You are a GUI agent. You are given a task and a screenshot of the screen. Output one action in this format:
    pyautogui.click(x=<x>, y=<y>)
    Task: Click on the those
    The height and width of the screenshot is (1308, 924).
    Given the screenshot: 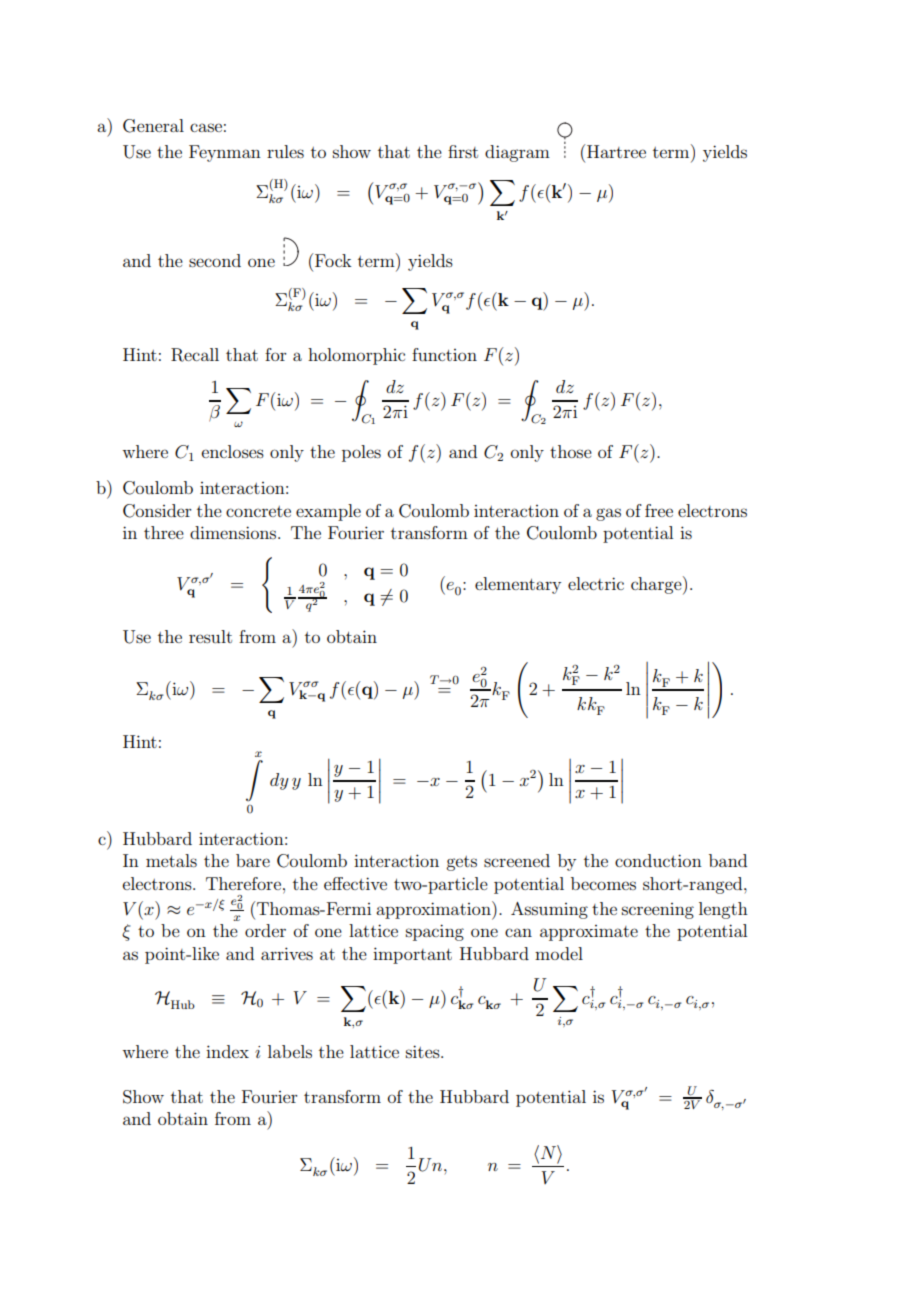 What is the action you would take?
    pyautogui.click(x=571, y=451)
